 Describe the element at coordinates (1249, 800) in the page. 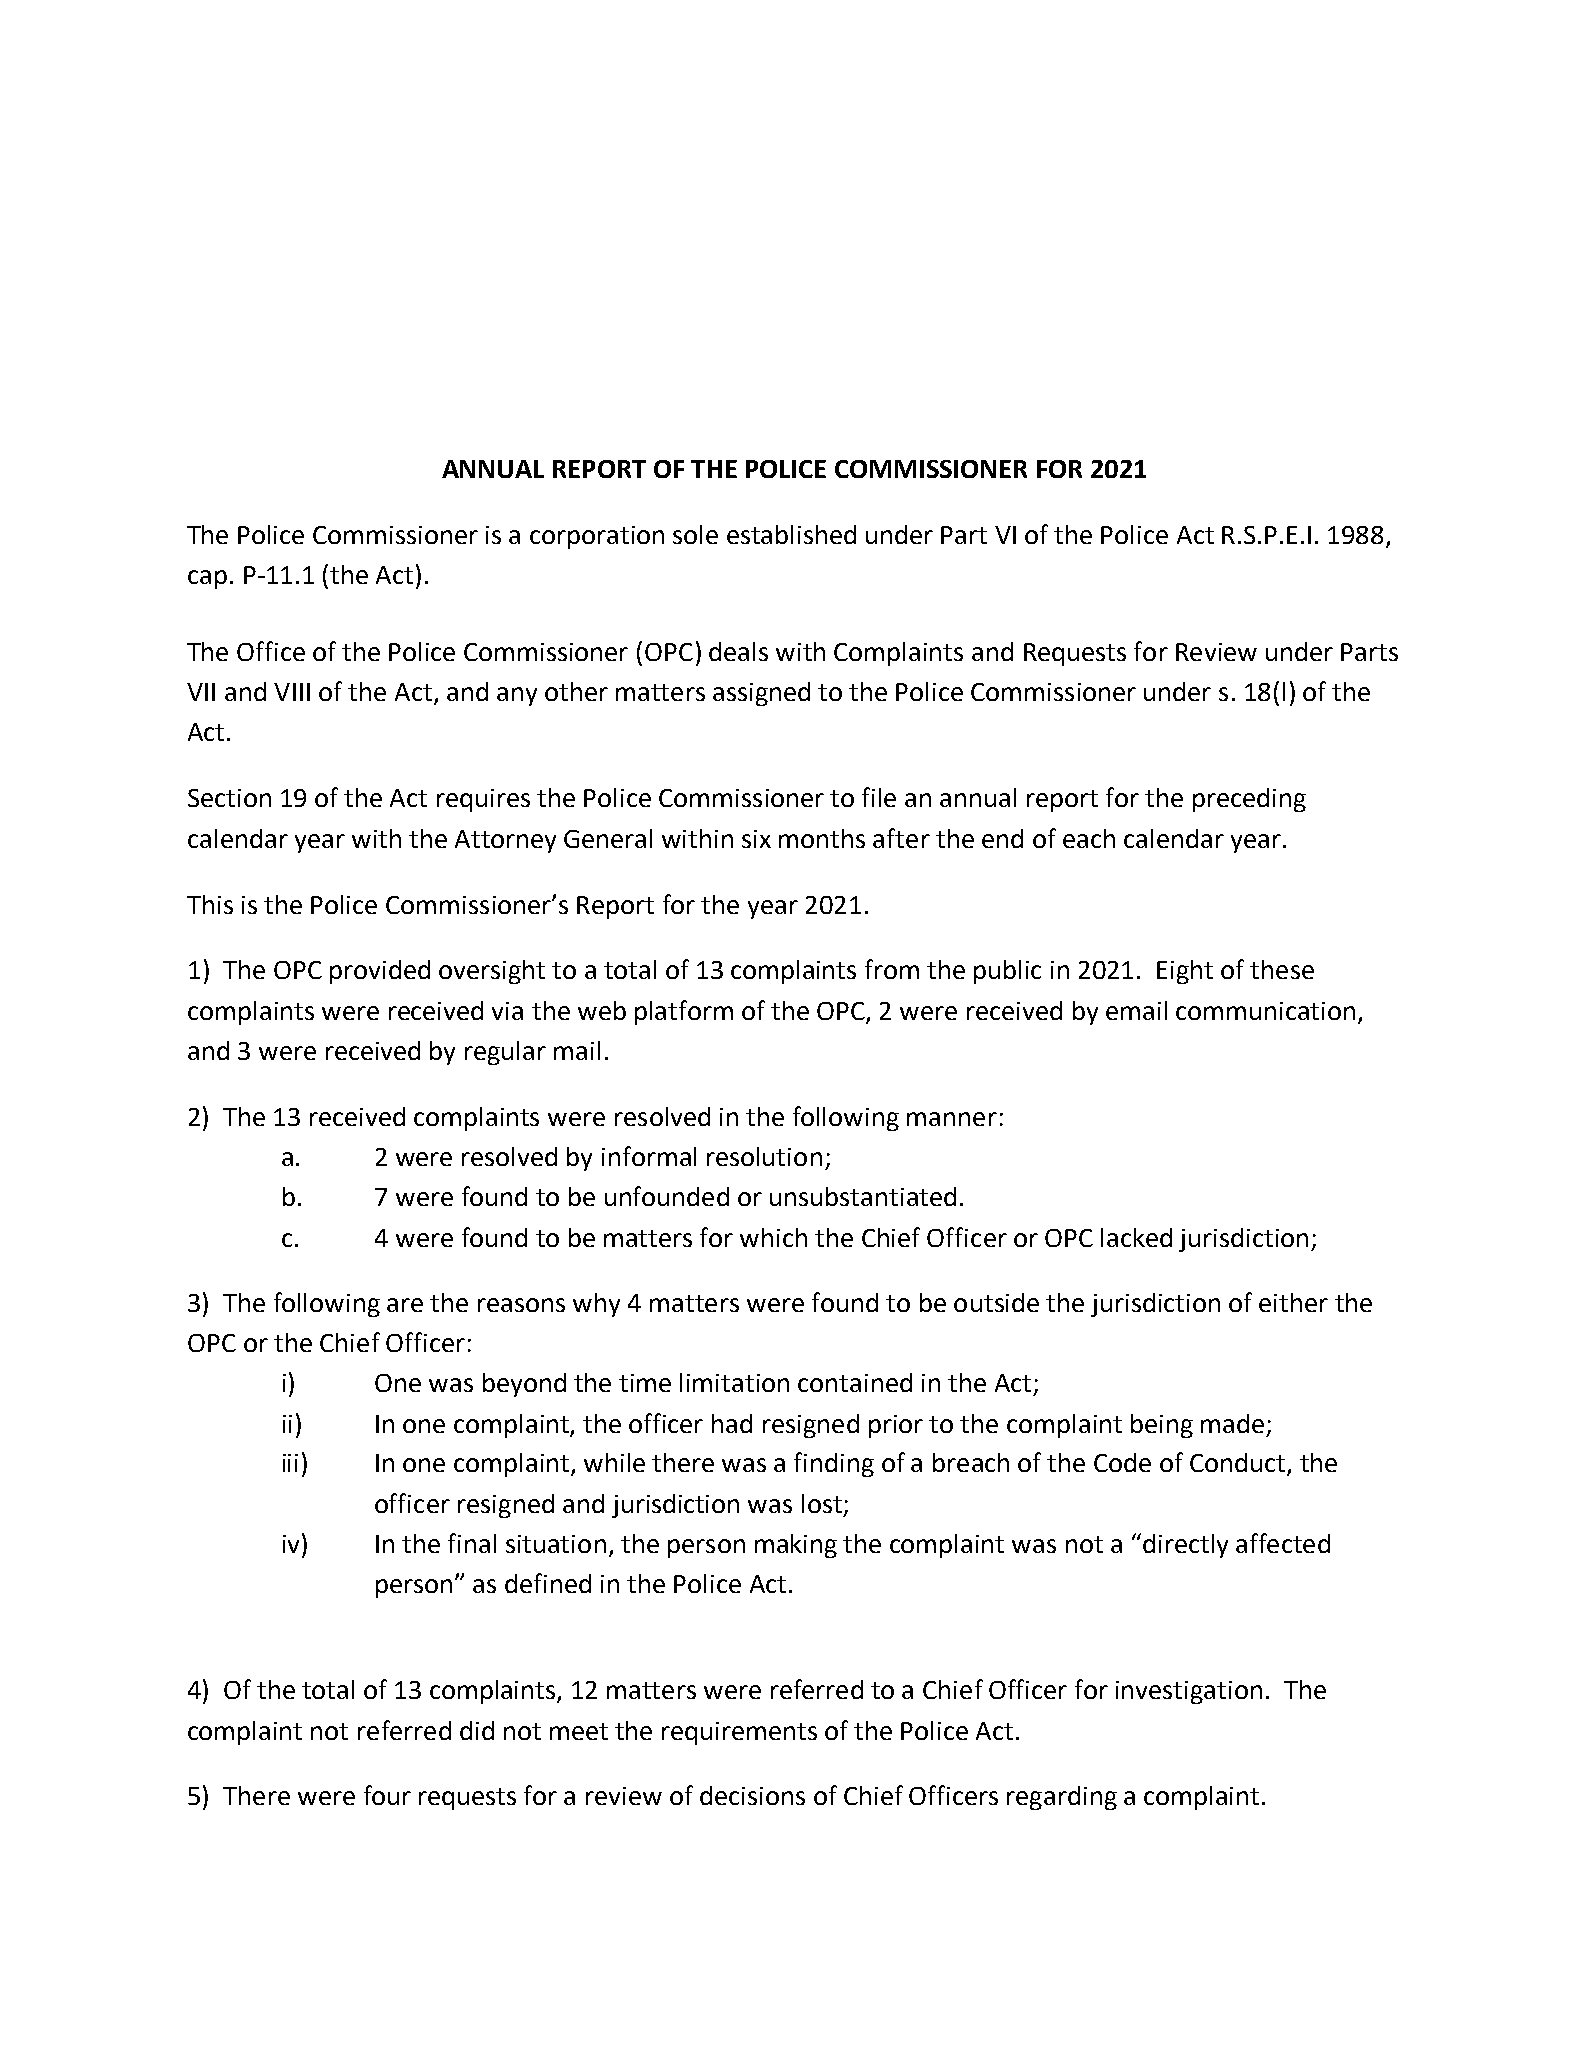

I see `preceding` at that location.
